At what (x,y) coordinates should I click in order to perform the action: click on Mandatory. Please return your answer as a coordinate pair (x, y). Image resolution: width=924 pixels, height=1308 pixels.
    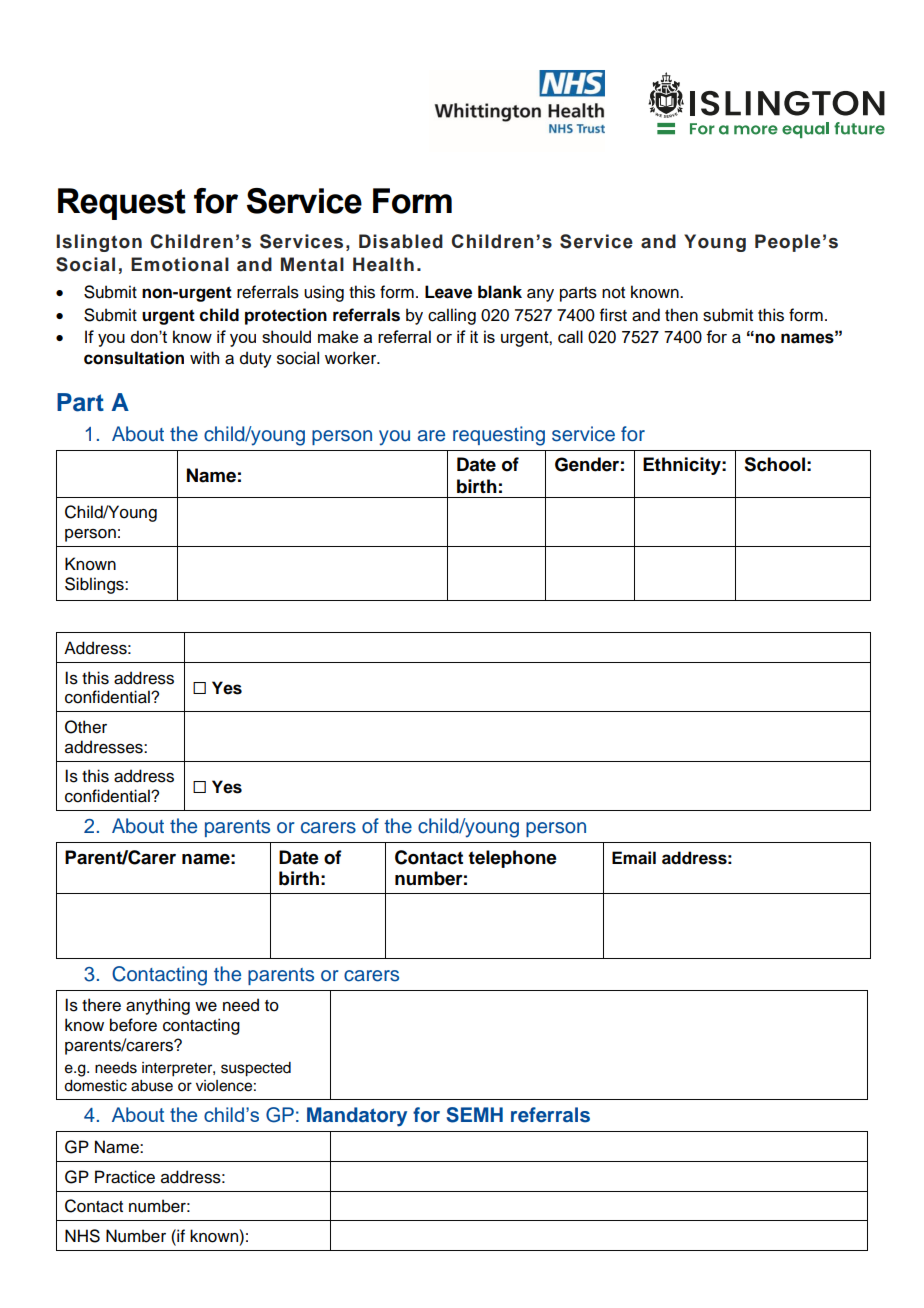
    Looking at the image, I should click on (357, 1117).
